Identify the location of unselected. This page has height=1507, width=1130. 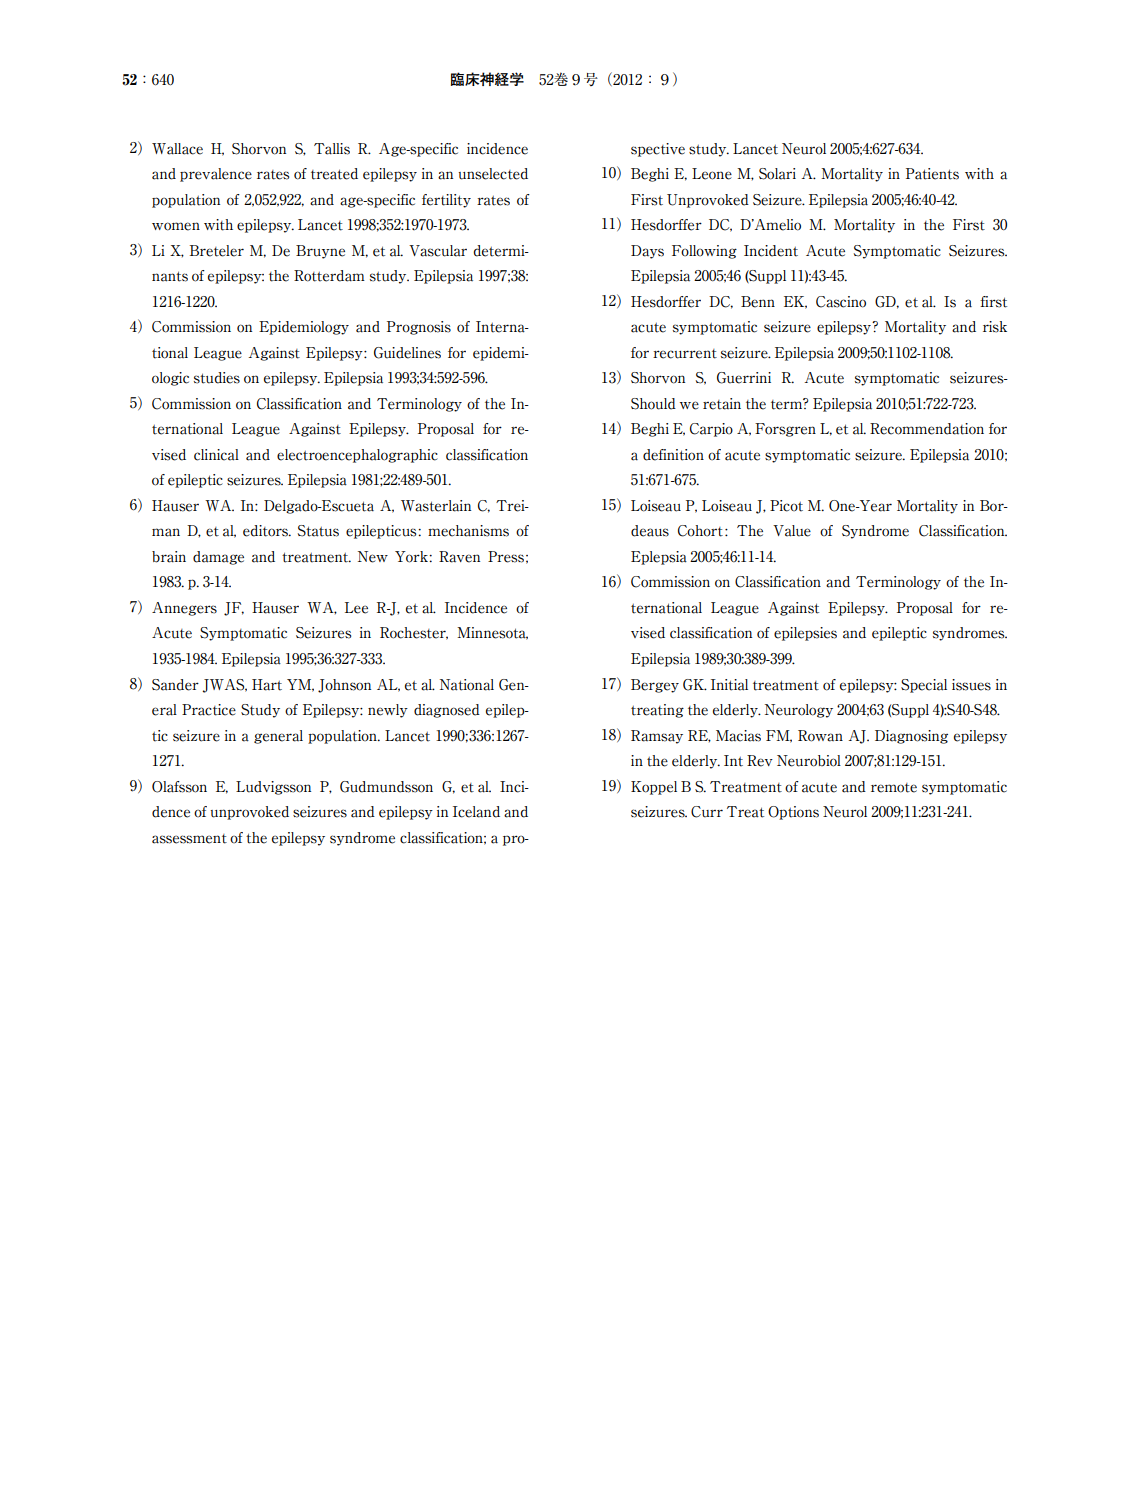
(493, 174).
